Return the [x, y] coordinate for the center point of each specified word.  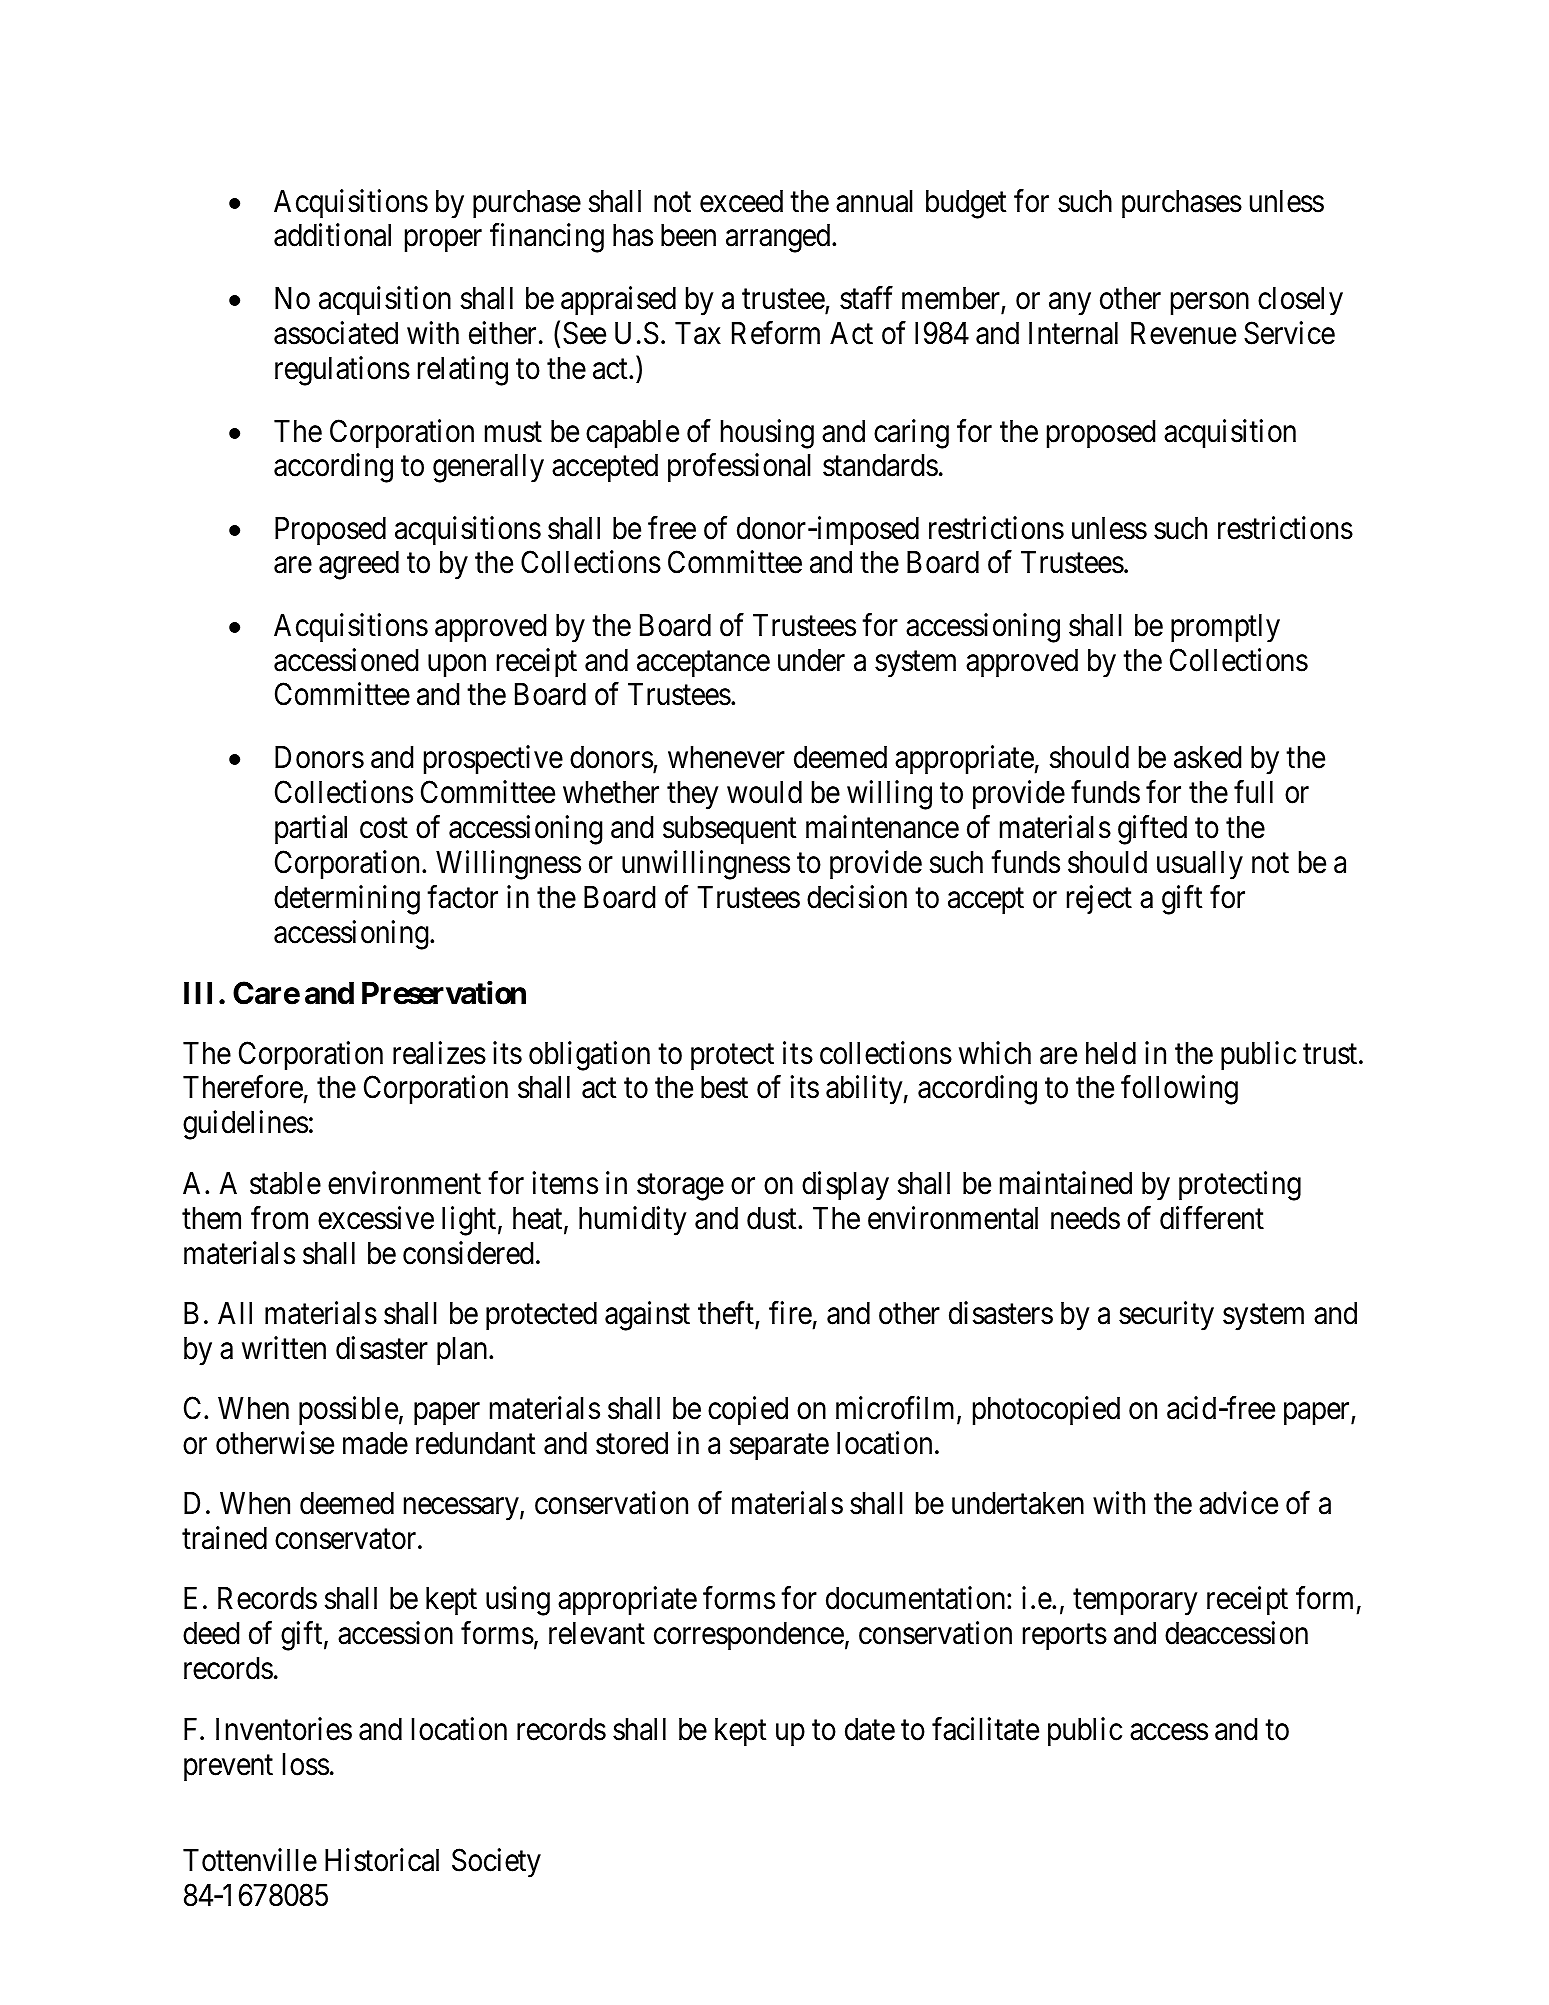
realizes [439, 1053]
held [1111, 1053]
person [1210, 304]
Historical [382, 1860]
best [724, 1087]
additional [332, 235]
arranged [779, 238]
